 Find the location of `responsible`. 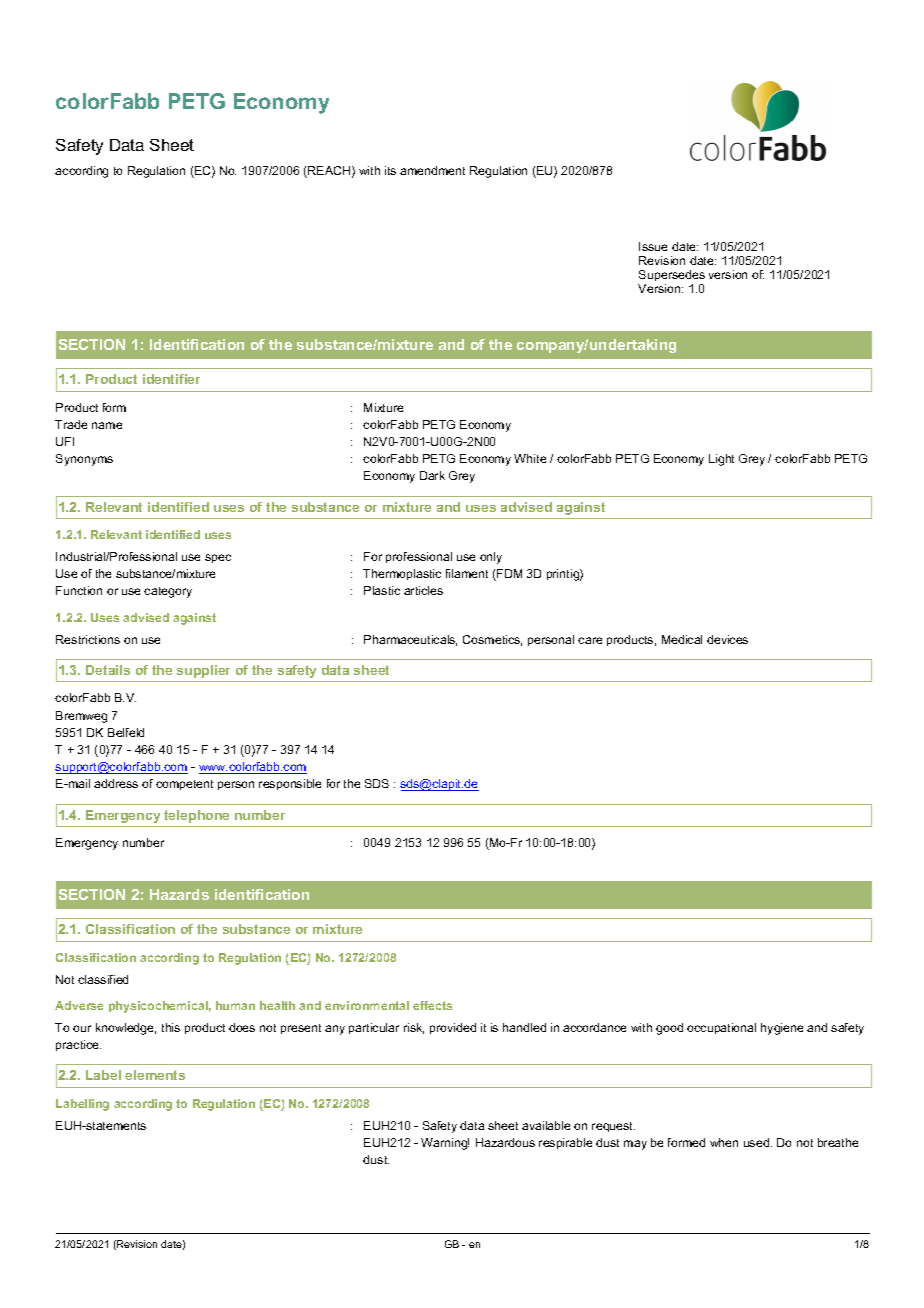

responsible is located at coordinates (290, 784).
